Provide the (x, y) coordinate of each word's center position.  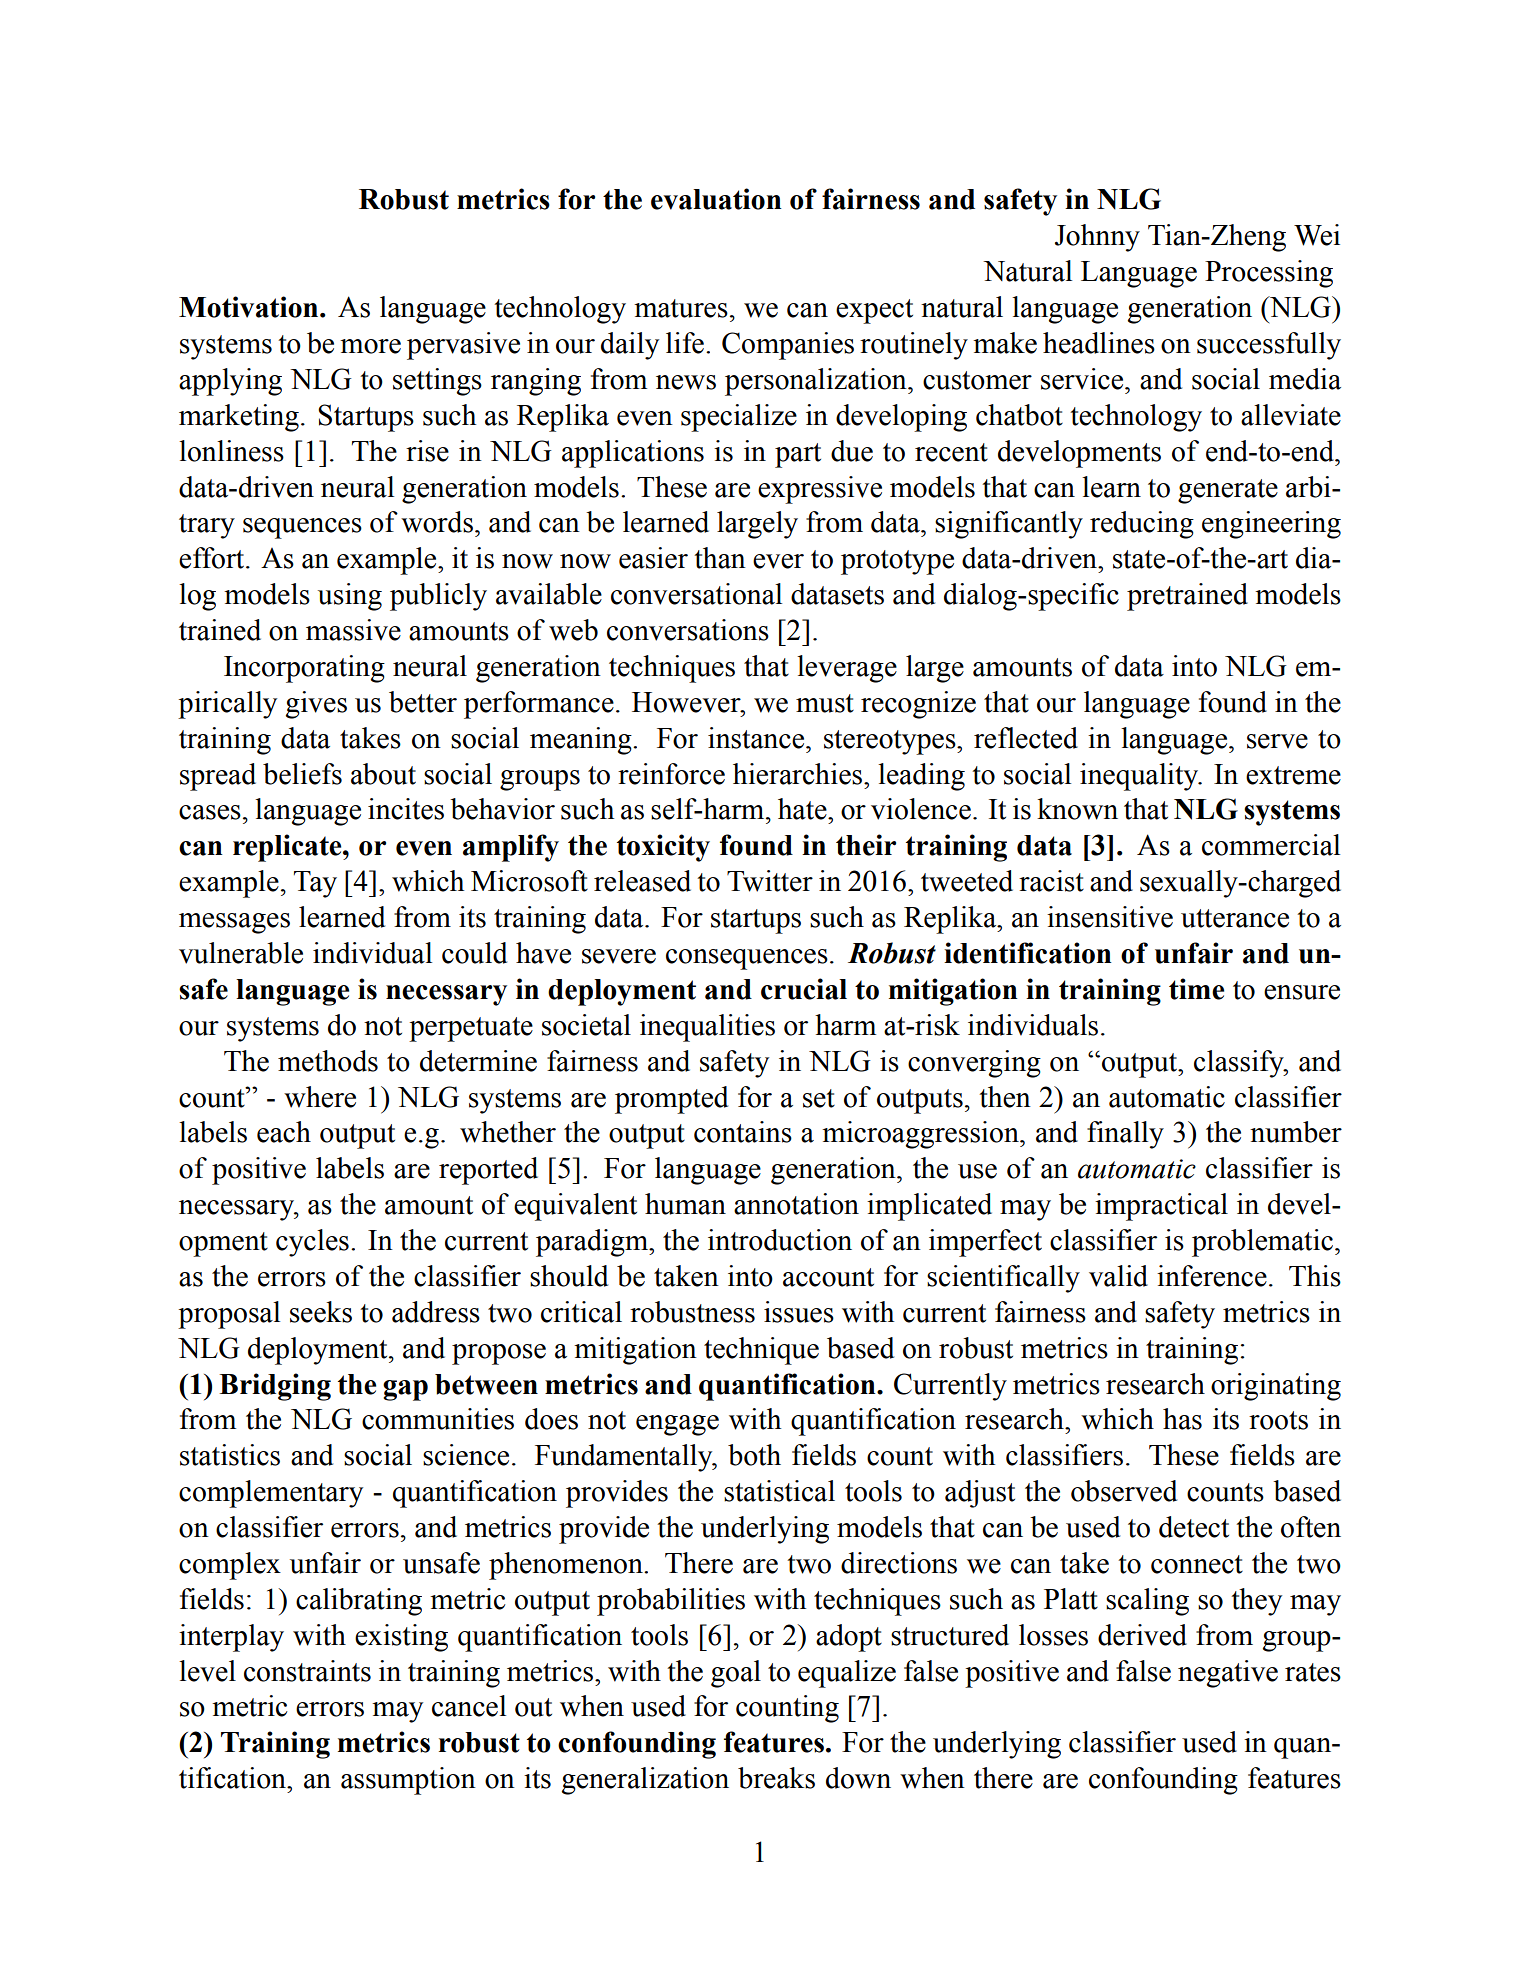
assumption (408, 1781)
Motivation (250, 307)
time (1196, 989)
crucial (804, 989)
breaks (776, 1778)
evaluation (716, 199)
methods (328, 1061)
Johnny (1097, 238)
